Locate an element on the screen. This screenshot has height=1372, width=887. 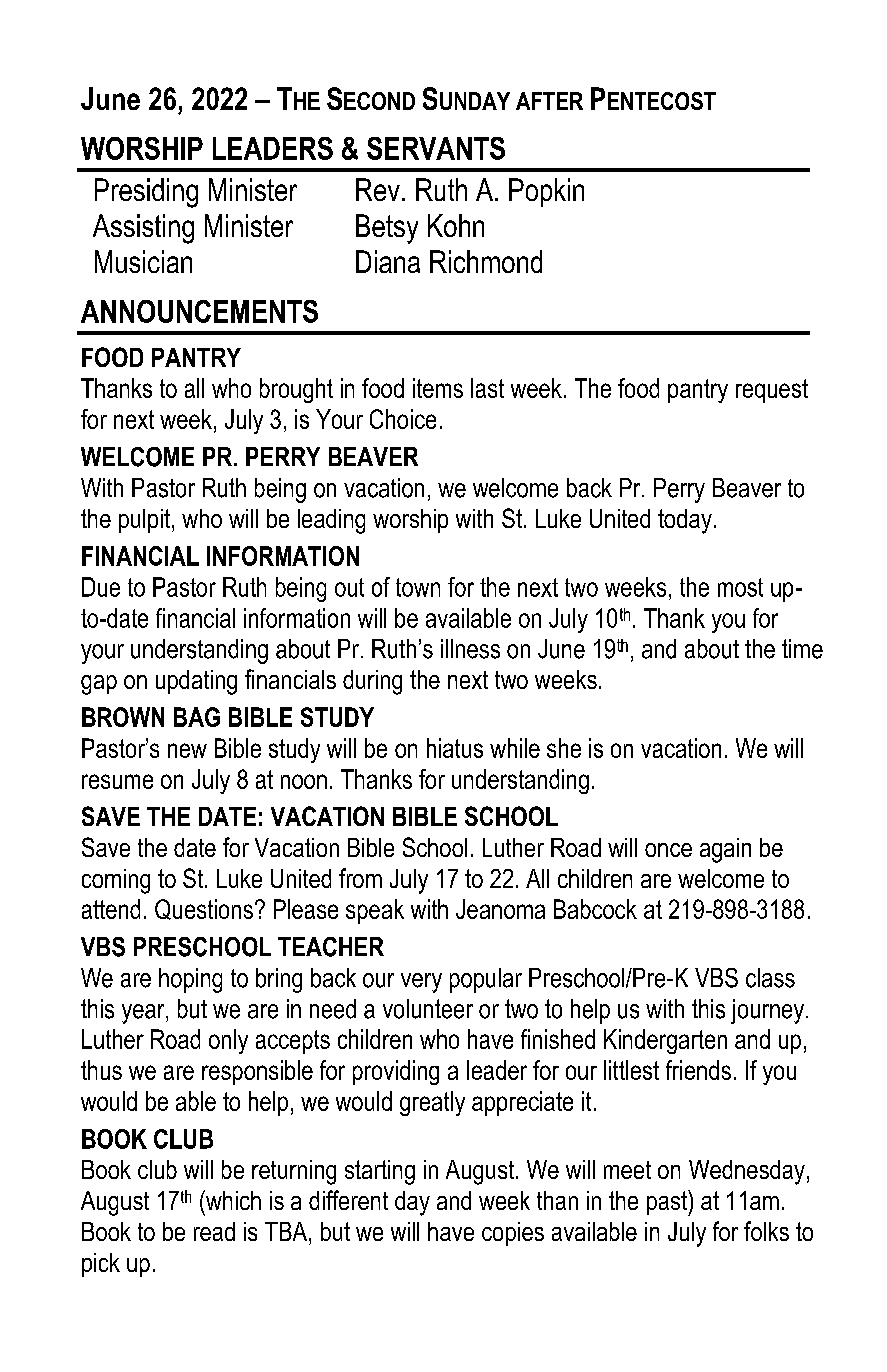
read is located at coordinates (214, 1231).
